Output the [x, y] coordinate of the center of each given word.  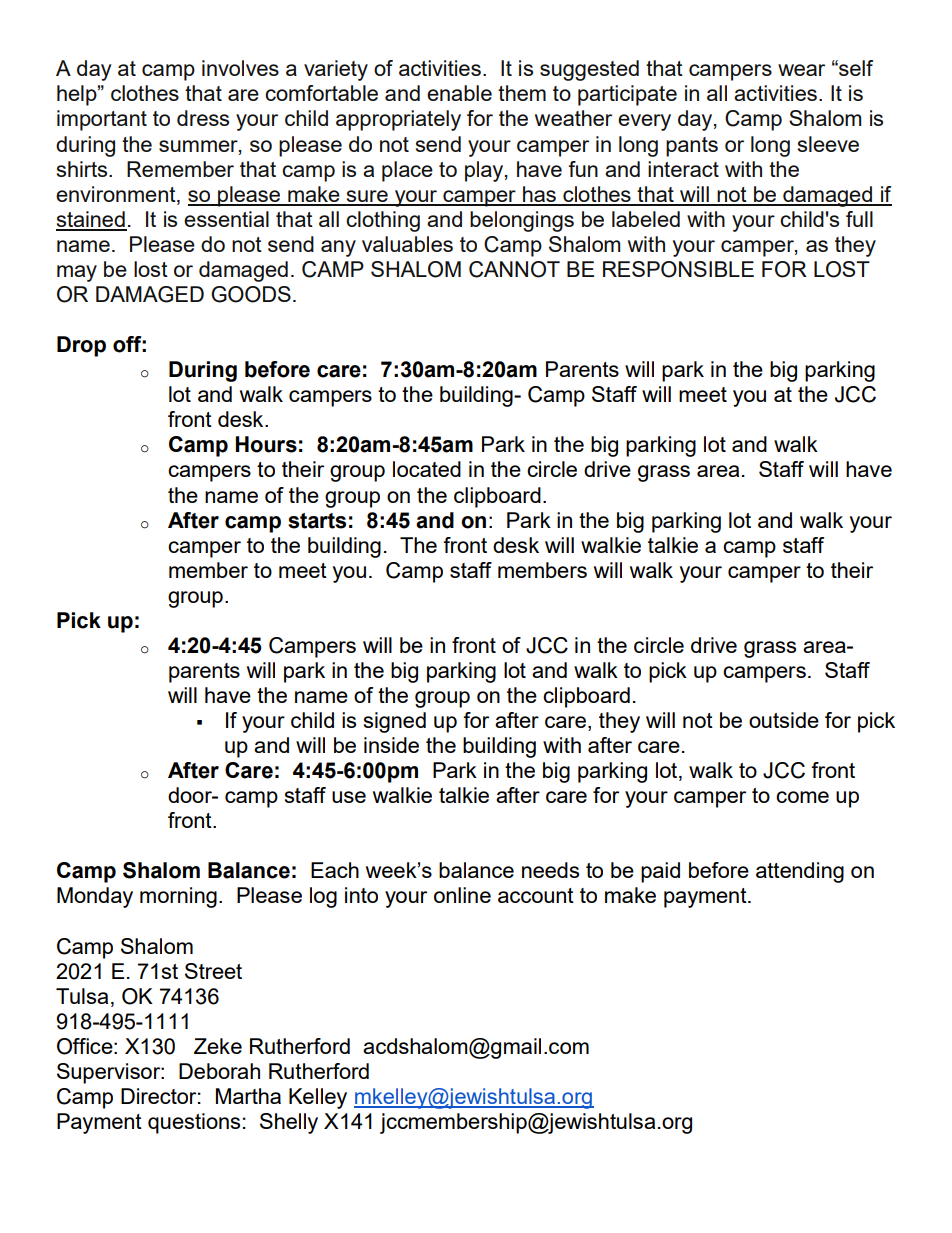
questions [194, 1123]
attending [800, 872]
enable [459, 93]
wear [801, 70]
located [427, 469]
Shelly [289, 1123]
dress [203, 118]
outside [784, 720]
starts [317, 521]
